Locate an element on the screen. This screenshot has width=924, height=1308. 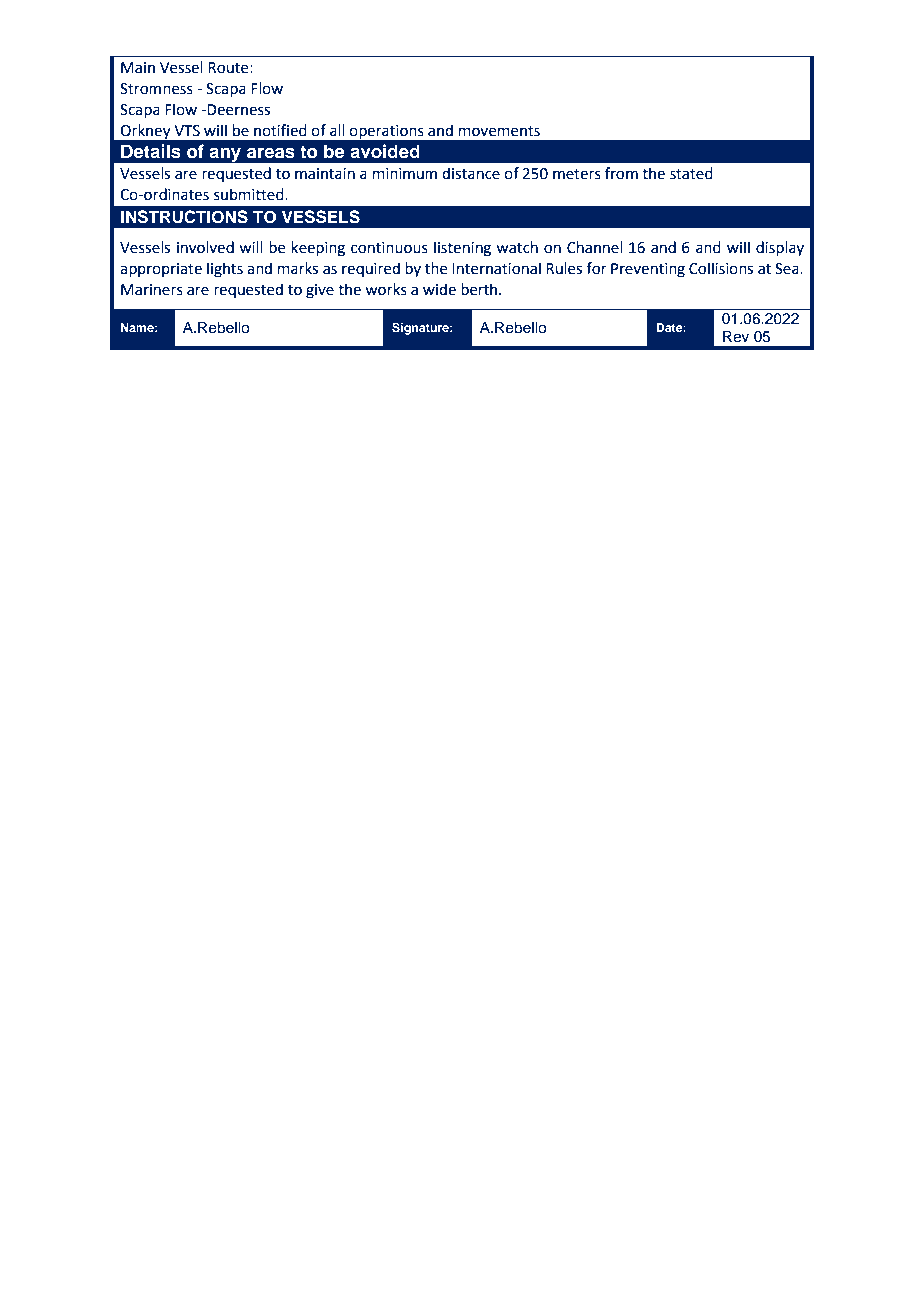
watch is located at coordinates (517, 247).
